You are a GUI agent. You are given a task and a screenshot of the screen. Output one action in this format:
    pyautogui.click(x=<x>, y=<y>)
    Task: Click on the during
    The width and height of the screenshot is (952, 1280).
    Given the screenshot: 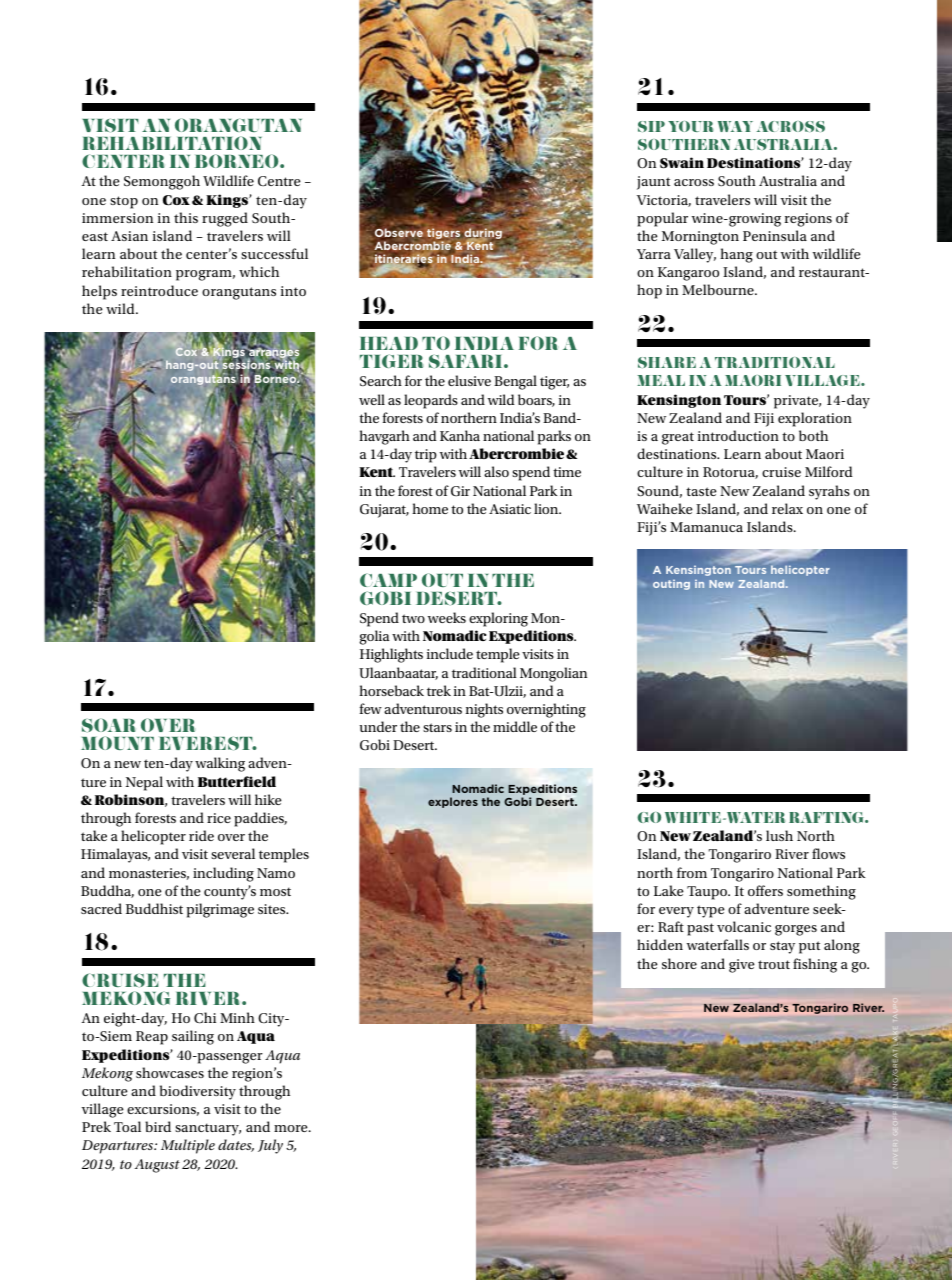 What is the action you would take?
    pyautogui.click(x=483, y=234)
